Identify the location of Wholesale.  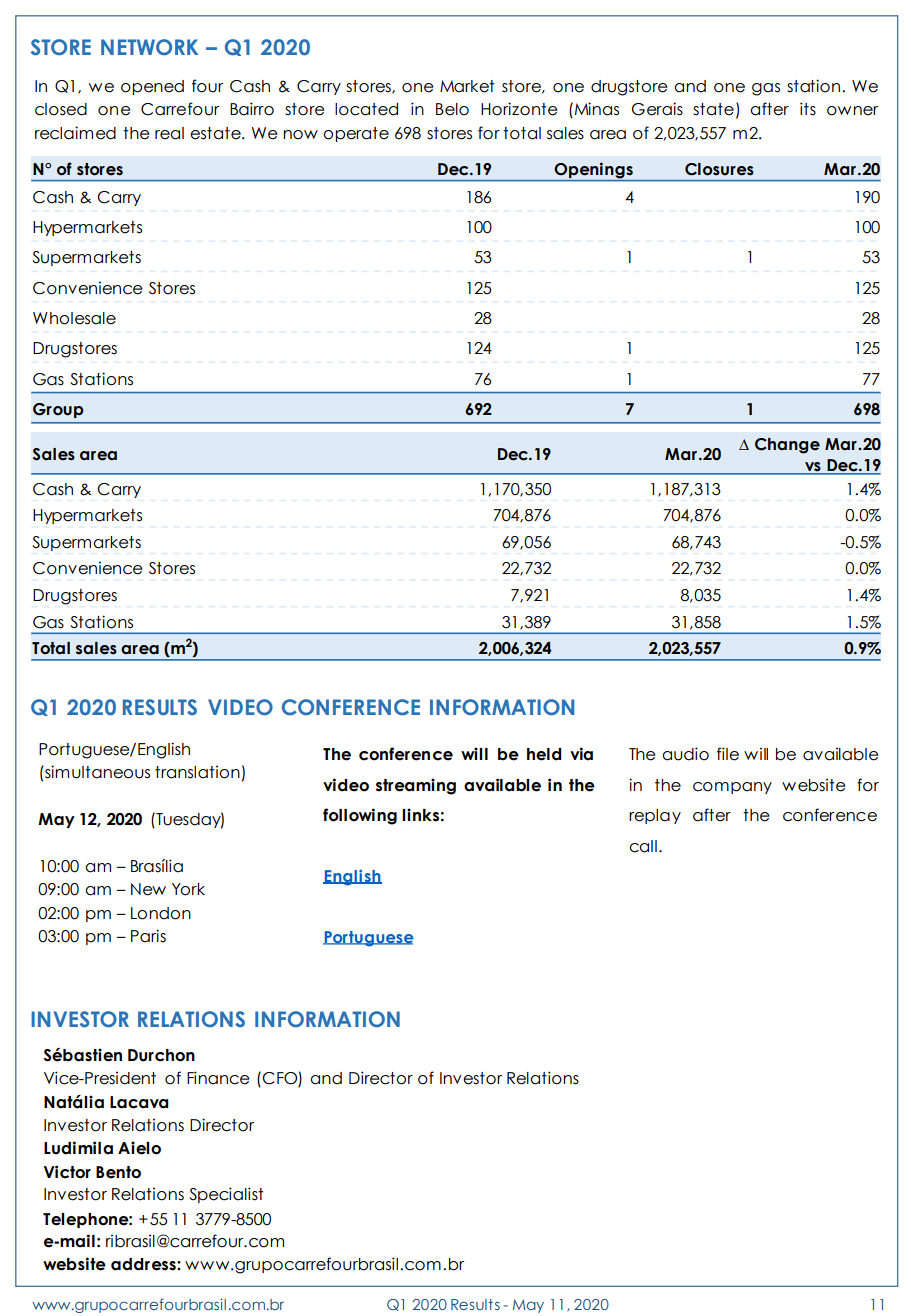
(74, 318).
